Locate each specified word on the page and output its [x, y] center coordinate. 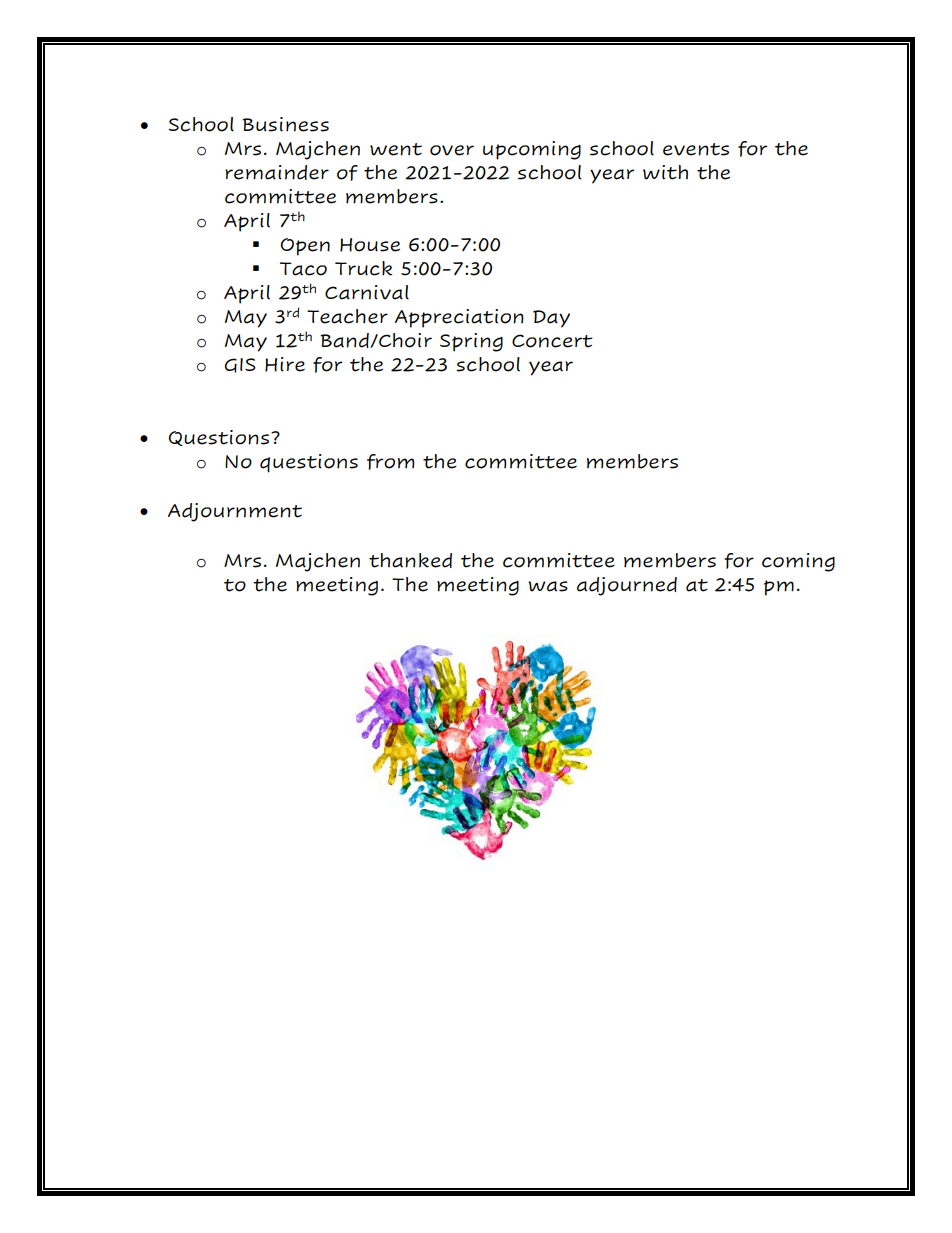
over [452, 150]
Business [285, 124]
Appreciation [459, 318]
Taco [303, 269]
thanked [410, 560]
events [696, 149]
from [390, 462]
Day [551, 319]
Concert [552, 341]
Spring [471, 342]
